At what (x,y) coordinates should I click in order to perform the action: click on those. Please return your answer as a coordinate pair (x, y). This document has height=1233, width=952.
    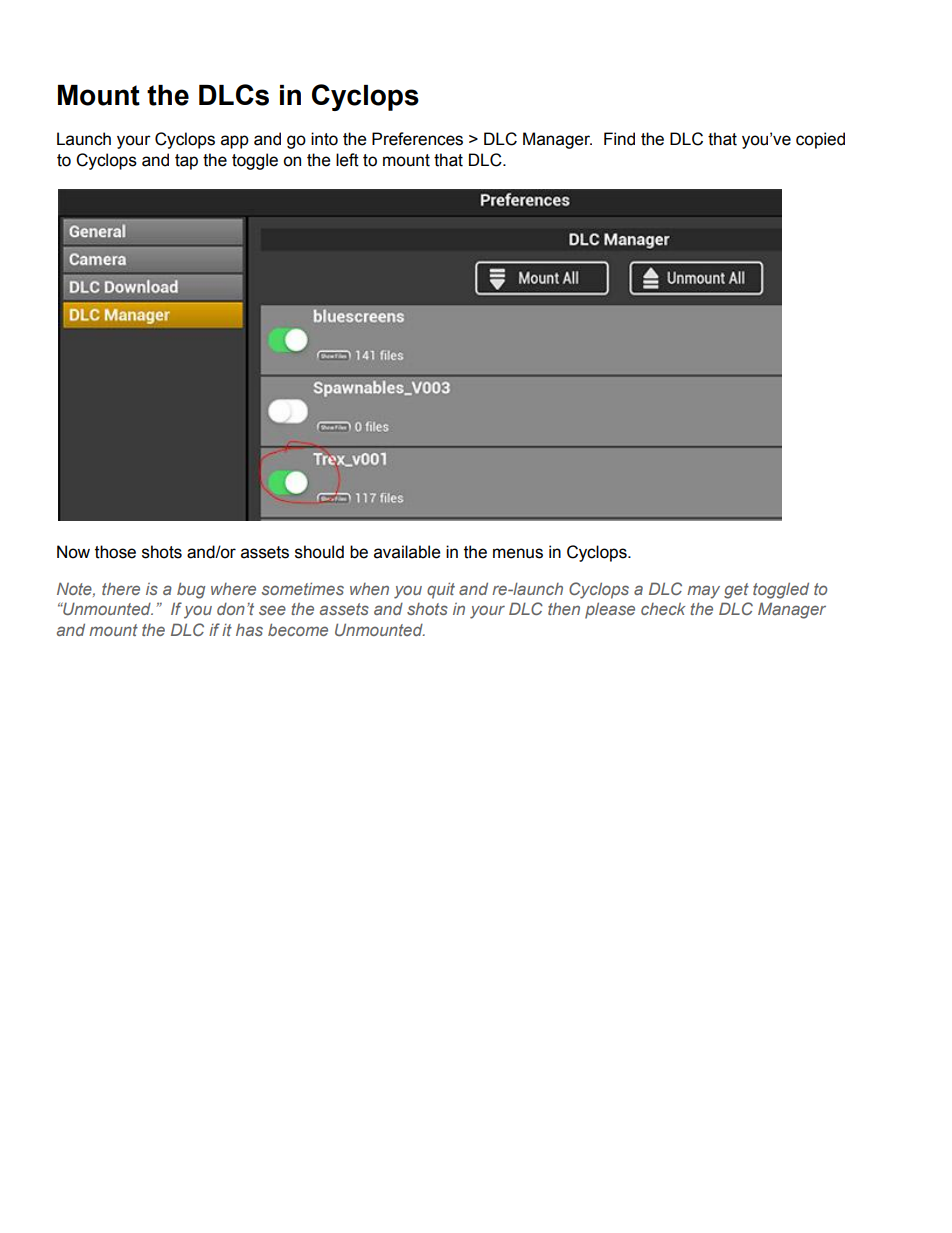
    Looking at the image, I should click on (115, 552).
